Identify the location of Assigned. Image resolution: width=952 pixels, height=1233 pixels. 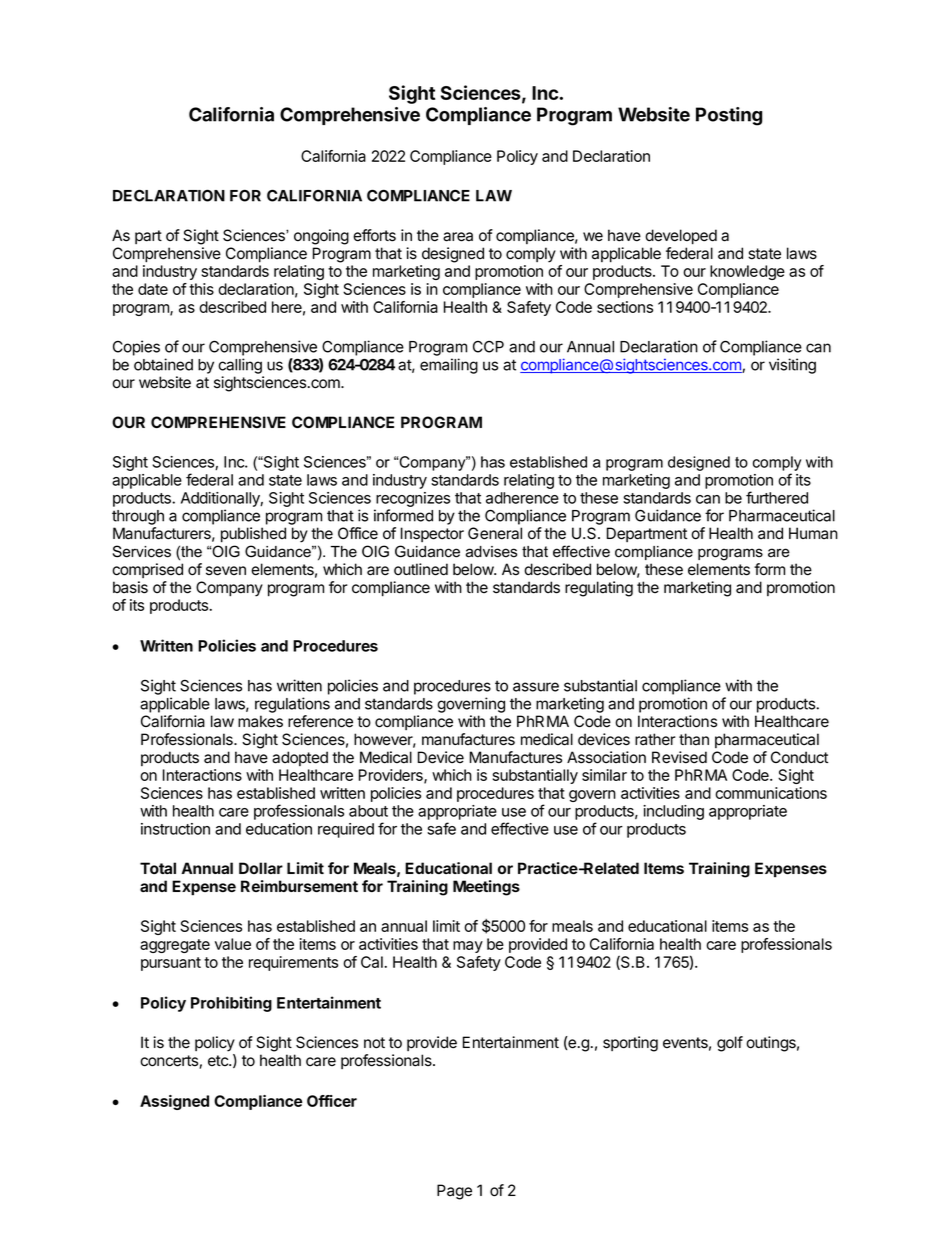
(174, 1102).
